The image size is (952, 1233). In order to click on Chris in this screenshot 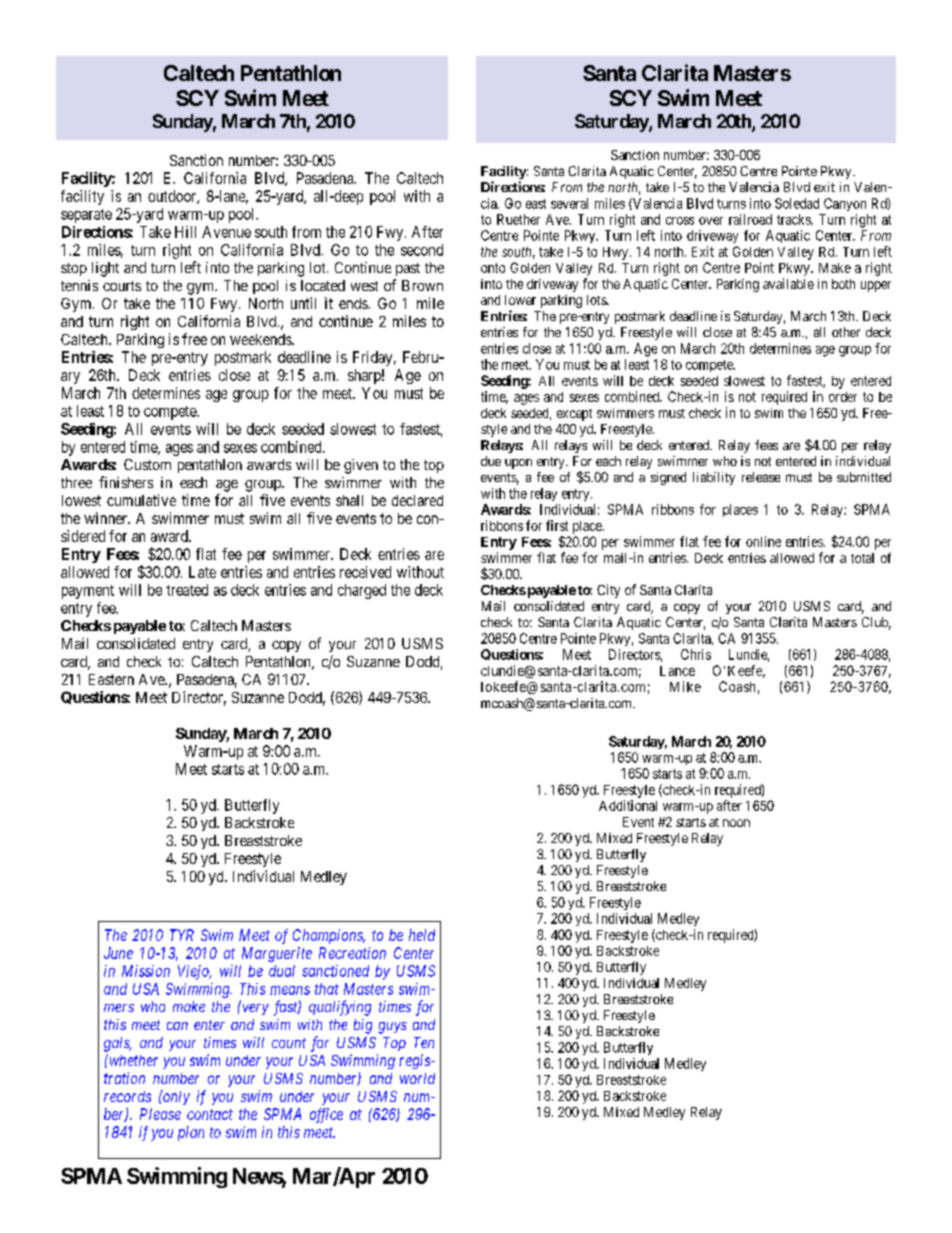, I will do `click(696, 654)`.
